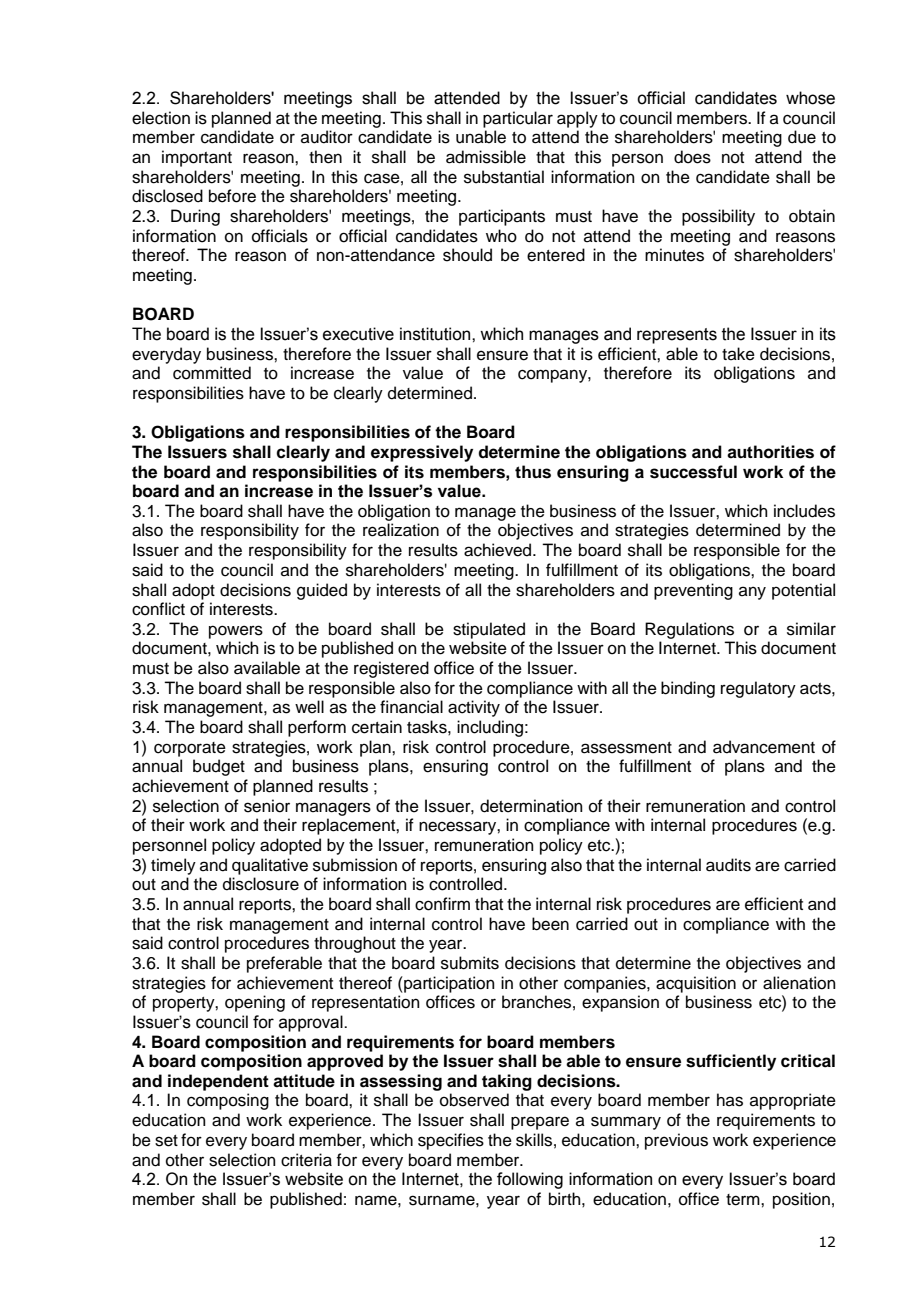 Image resolution: width=924 pixels, height=1308 pixels. Describe the element at coordinates (442, 904) in the screenshot. I see `confirm` at that location.
